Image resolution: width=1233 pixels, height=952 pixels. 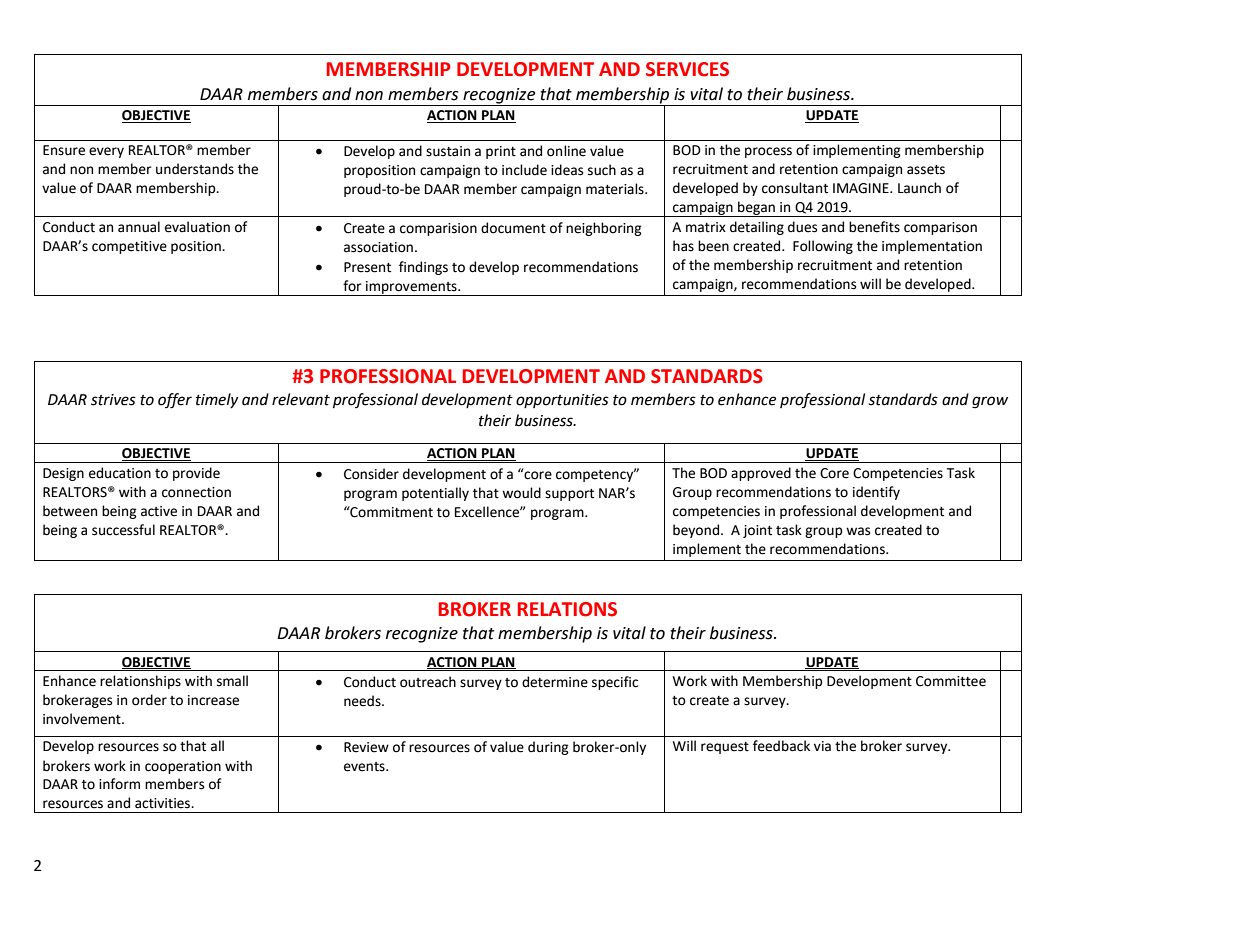 I want to click on process, so click(x=768, y=152).
